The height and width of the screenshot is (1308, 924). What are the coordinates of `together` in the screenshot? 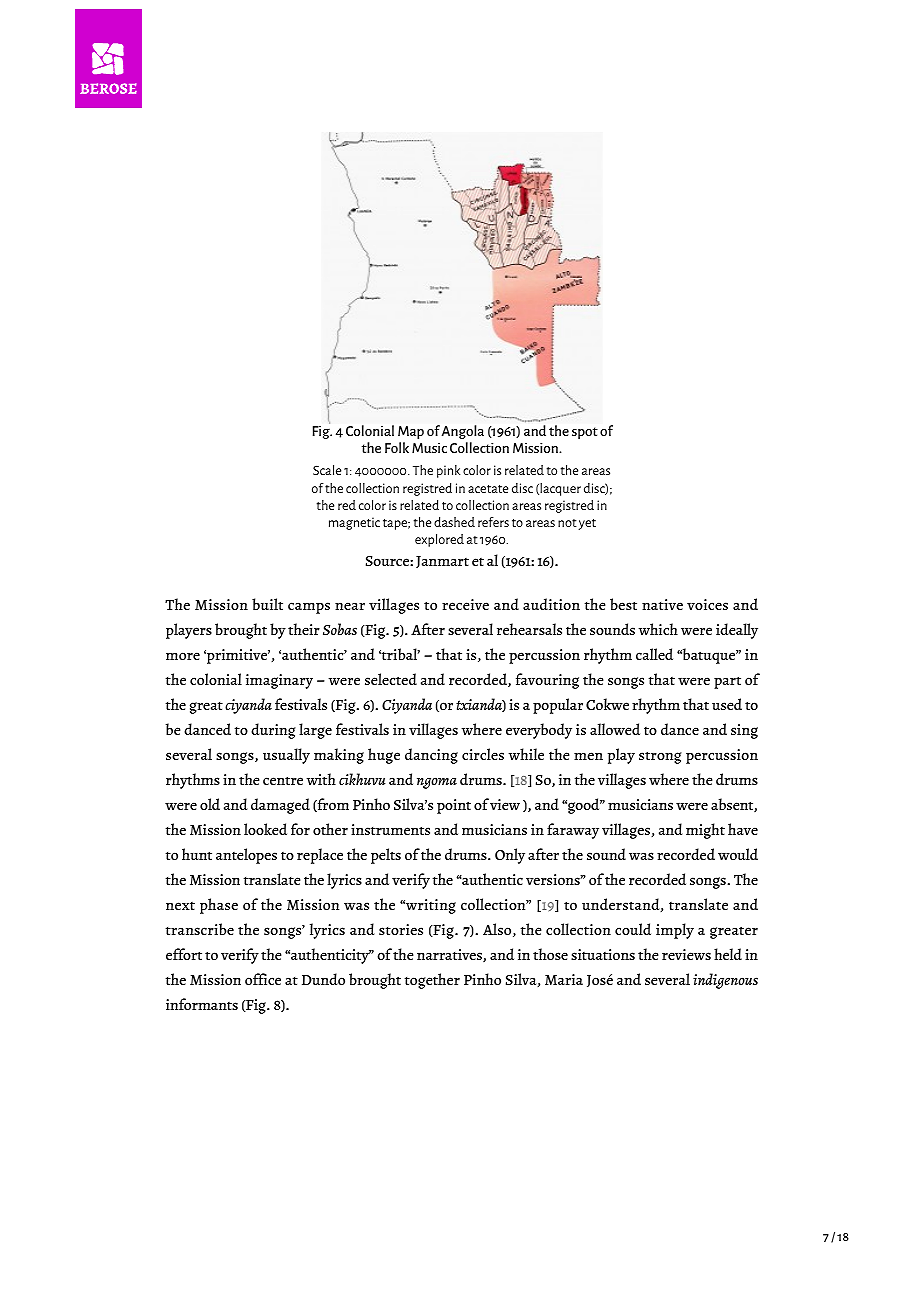 It's located at (432, 981).
